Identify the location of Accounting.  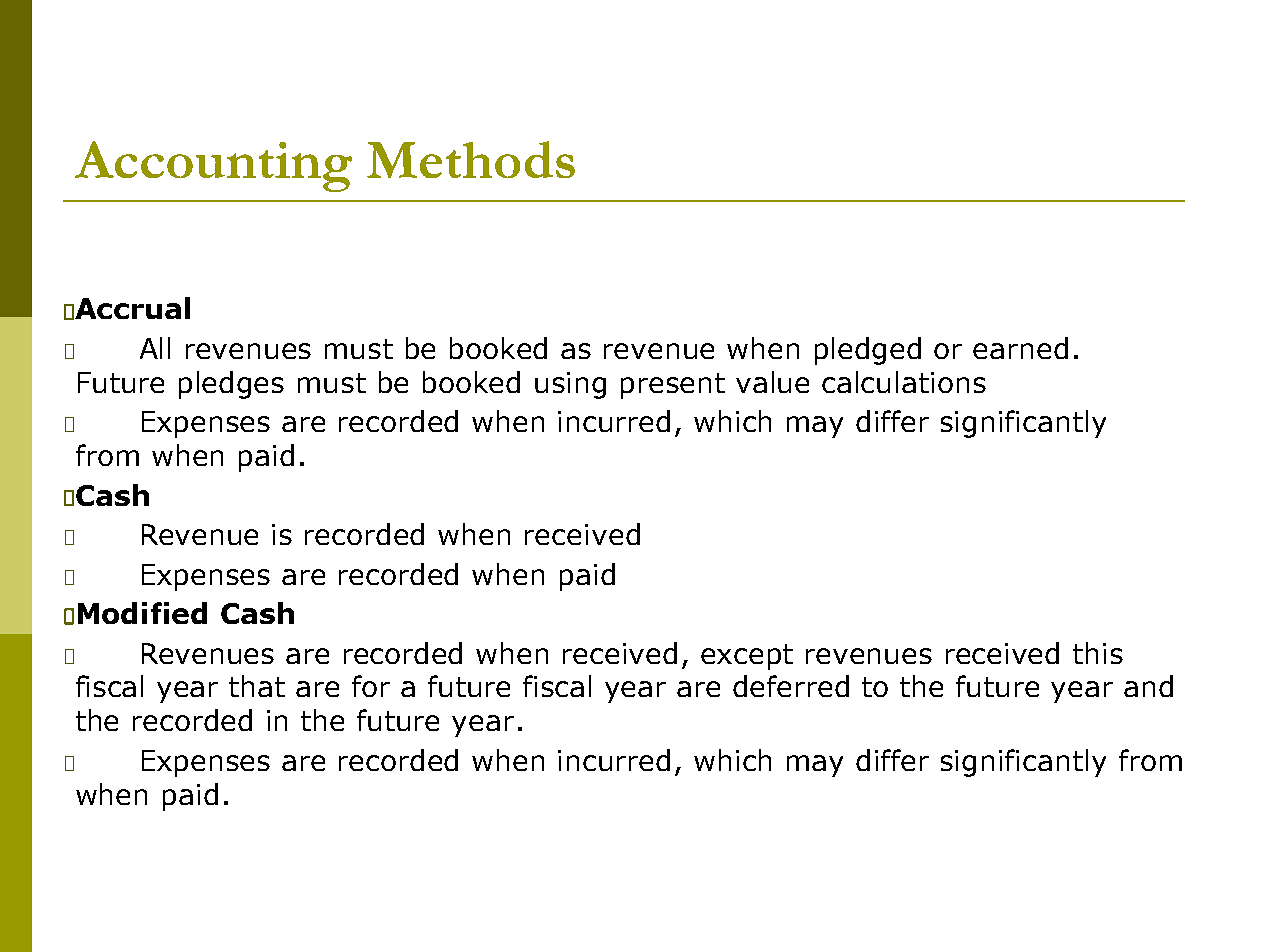
(213, 166).
